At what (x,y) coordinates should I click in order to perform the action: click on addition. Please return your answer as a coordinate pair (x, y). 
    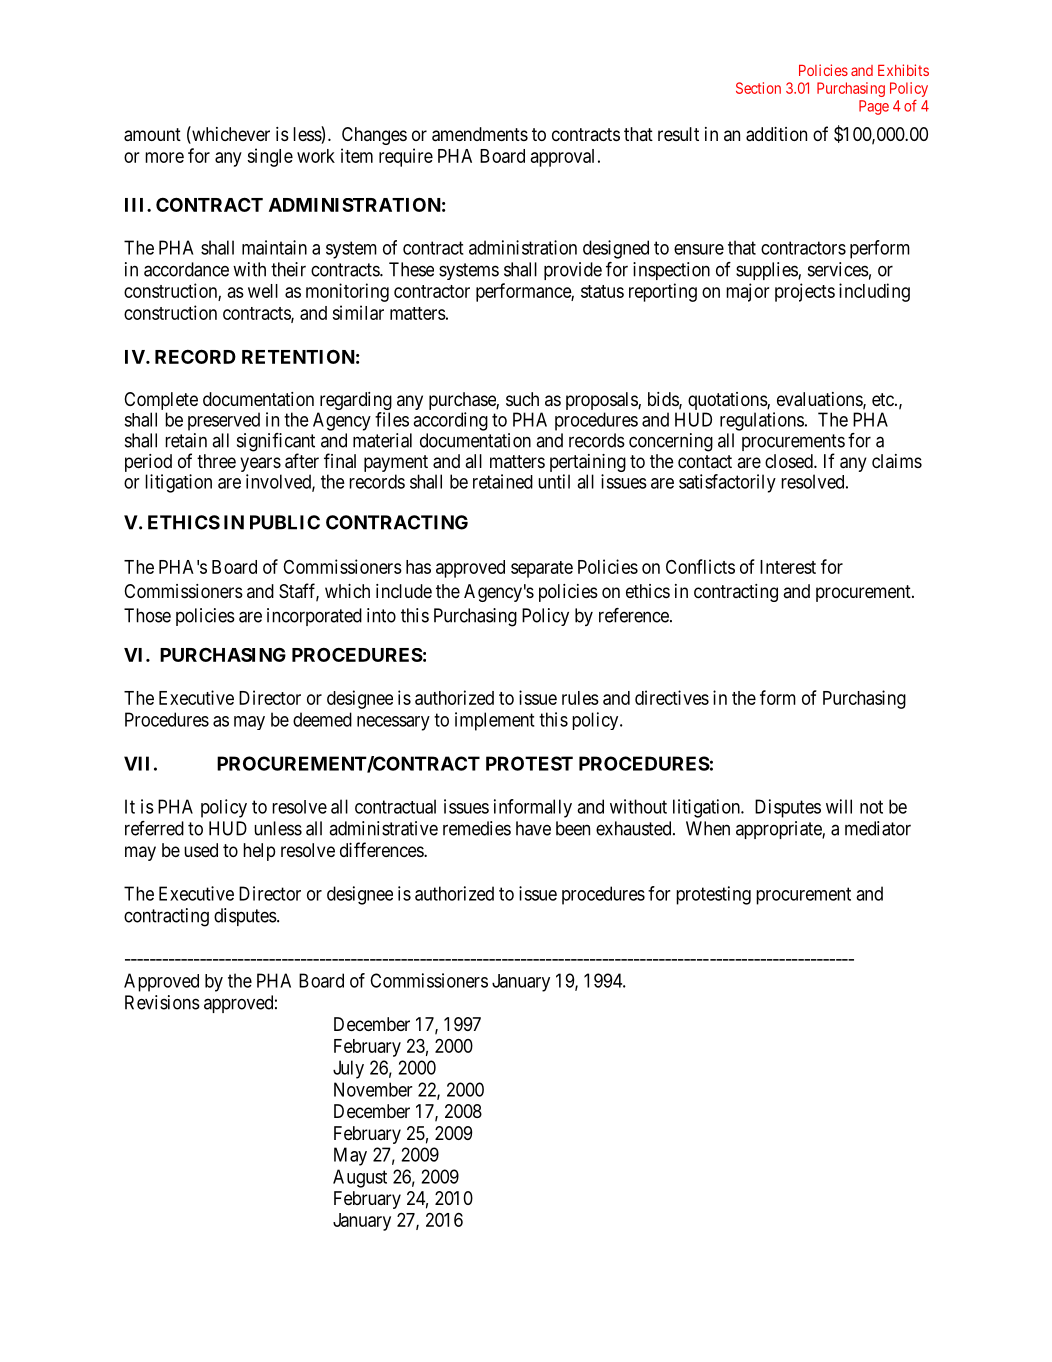
    Looking at the image, I should click on (776, 134).
